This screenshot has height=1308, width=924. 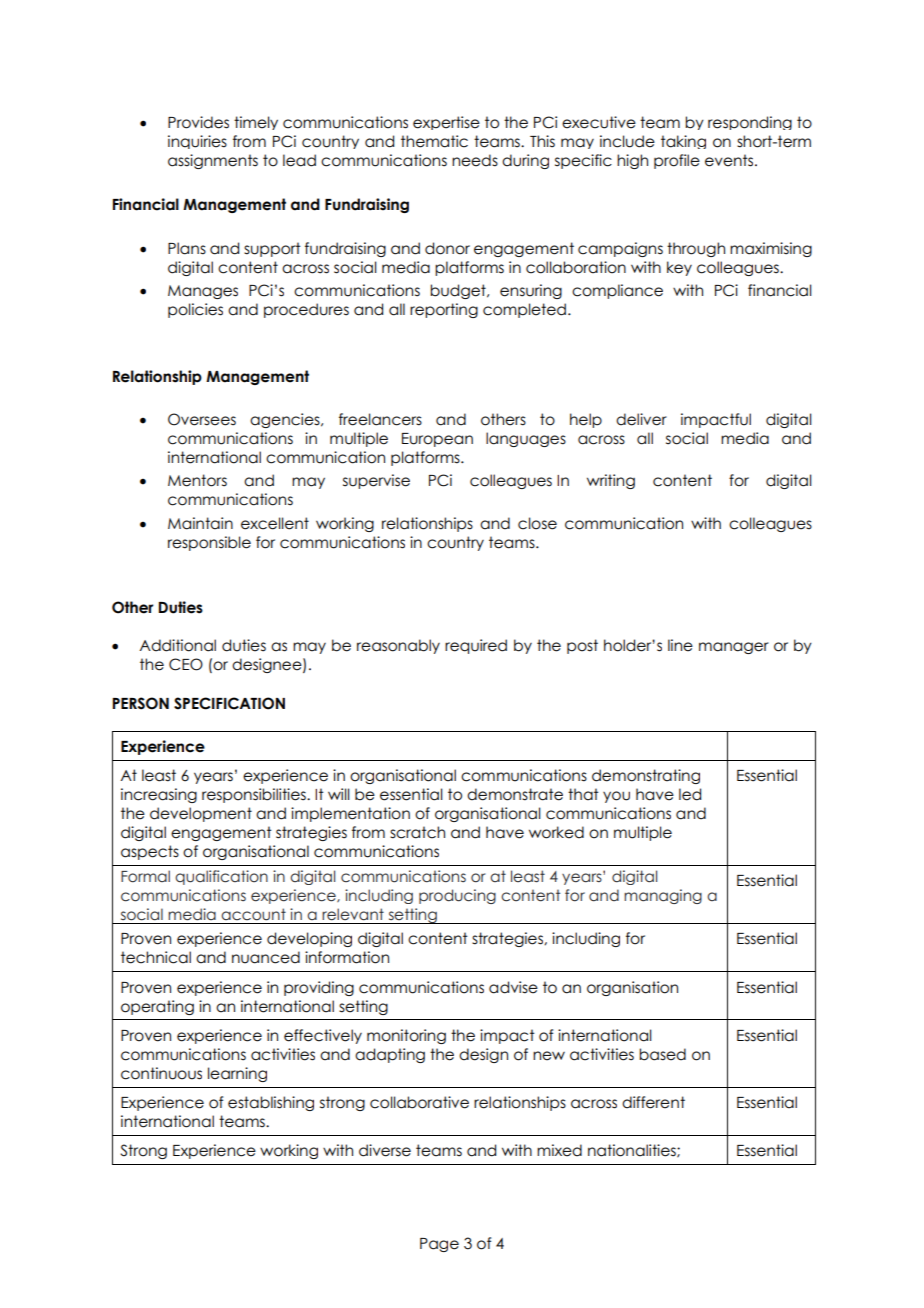 I want to click on Page, so click(x=439, y=1245).
